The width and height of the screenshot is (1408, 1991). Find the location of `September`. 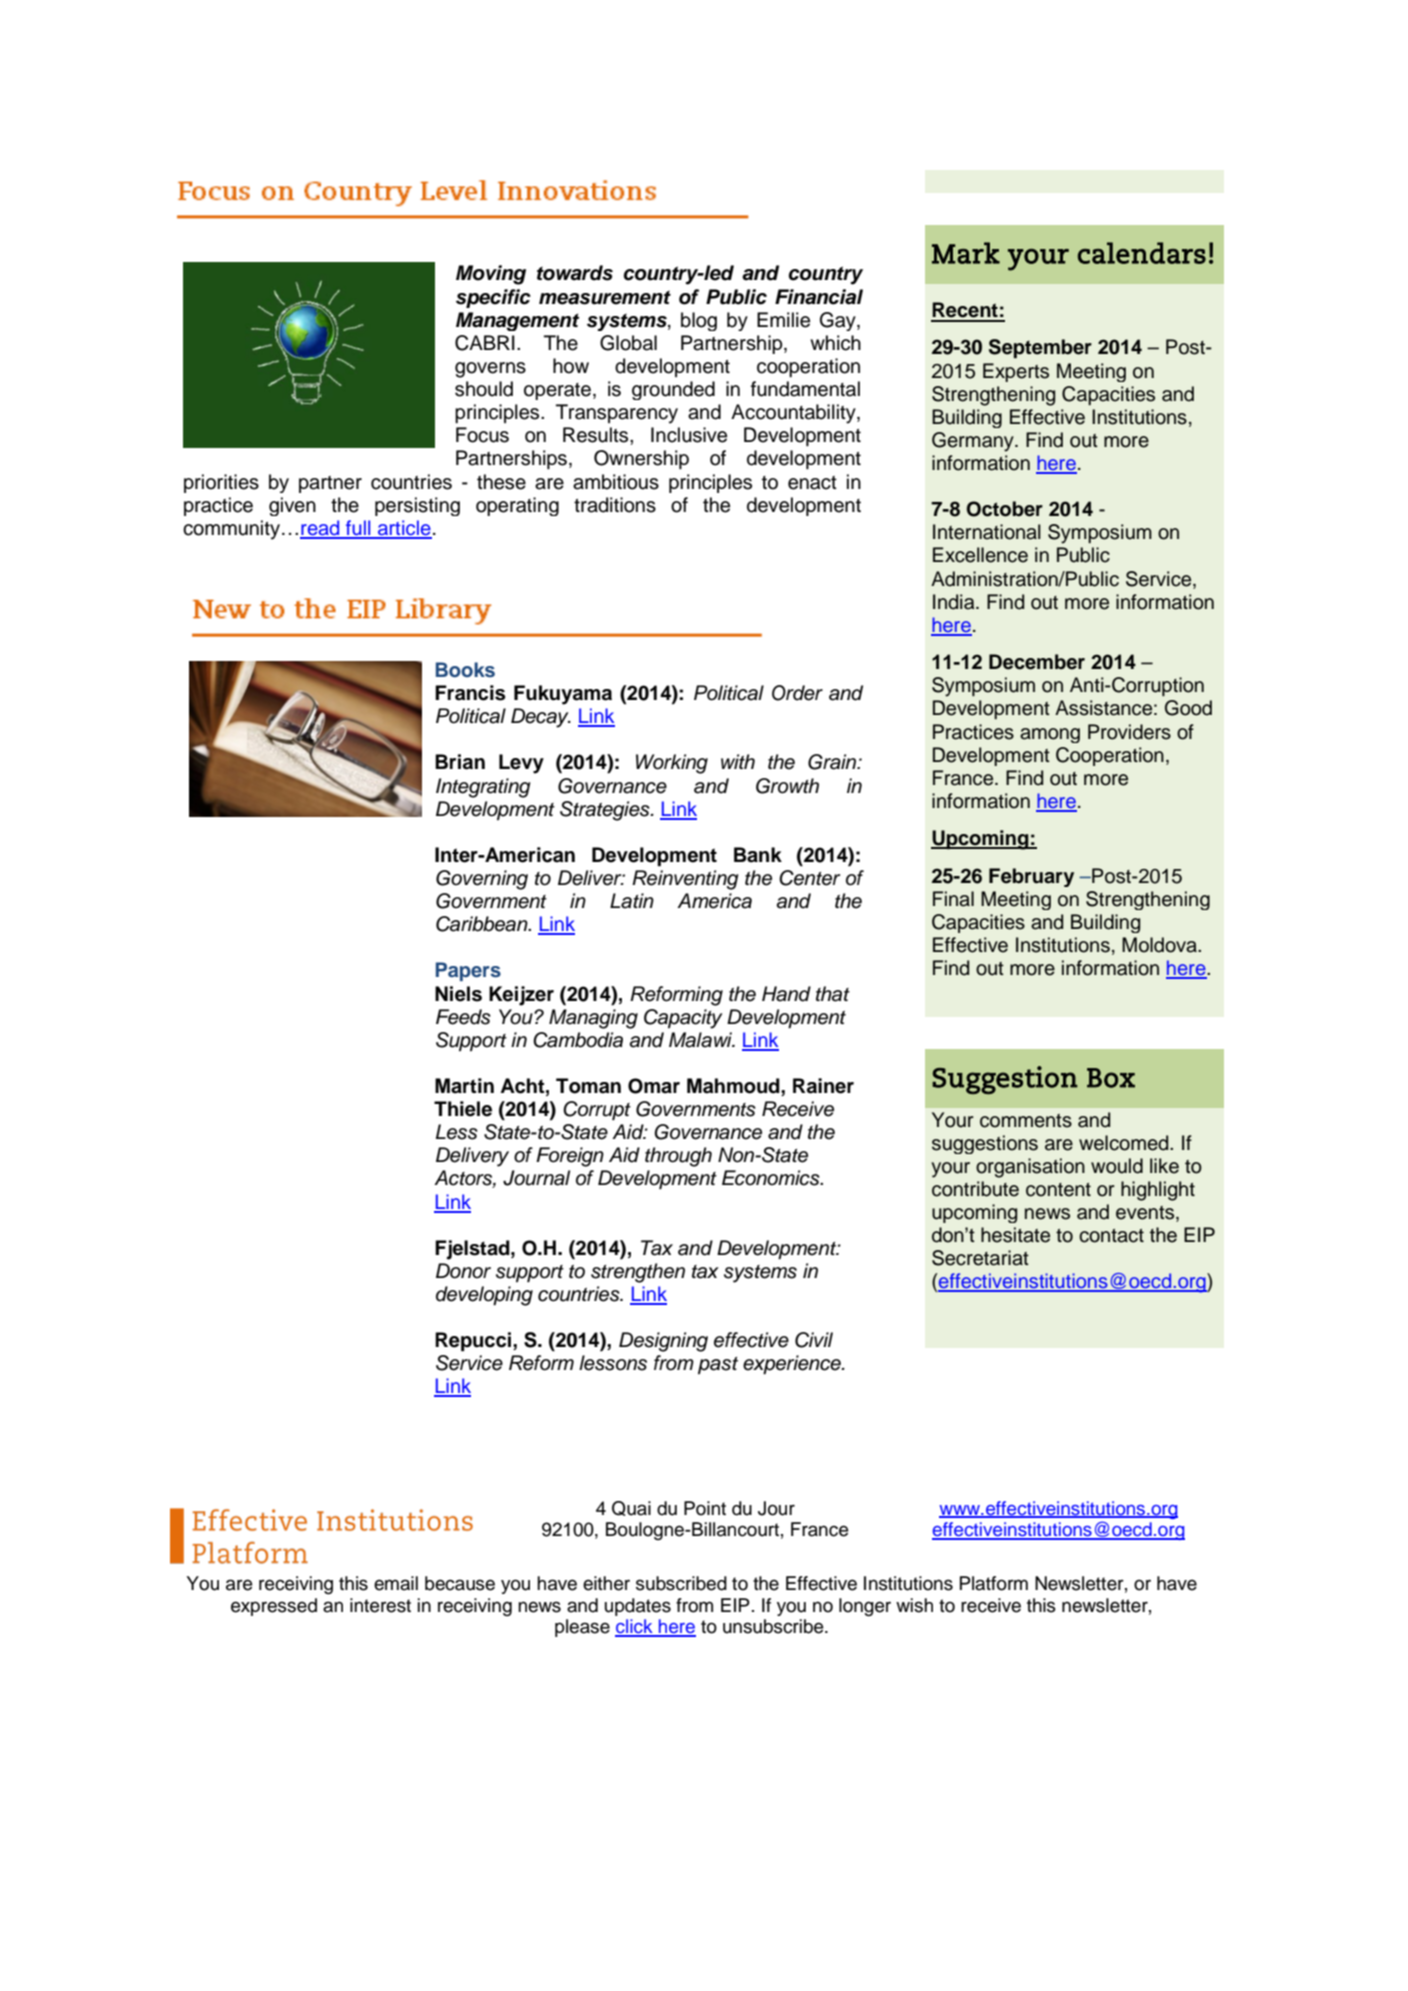

September is located at coordinates (1040, 348).
